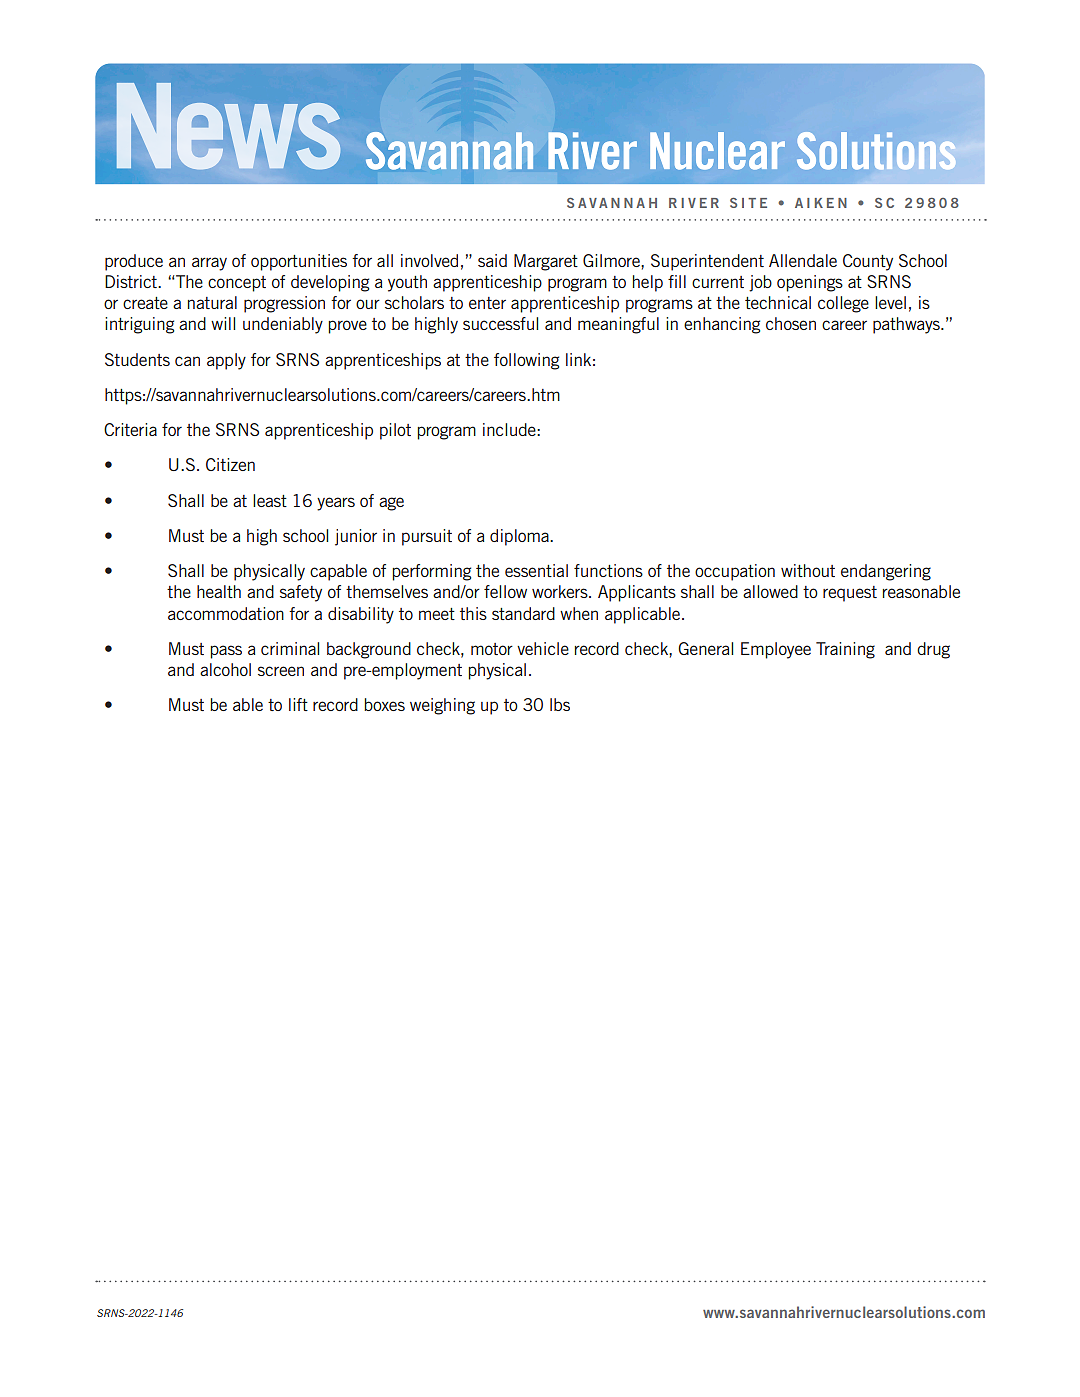 The image size is (1080, 1397). What do you see at coordinates (886, 572) in the document?
I see `endangering` at bounding box center [886, 572].
